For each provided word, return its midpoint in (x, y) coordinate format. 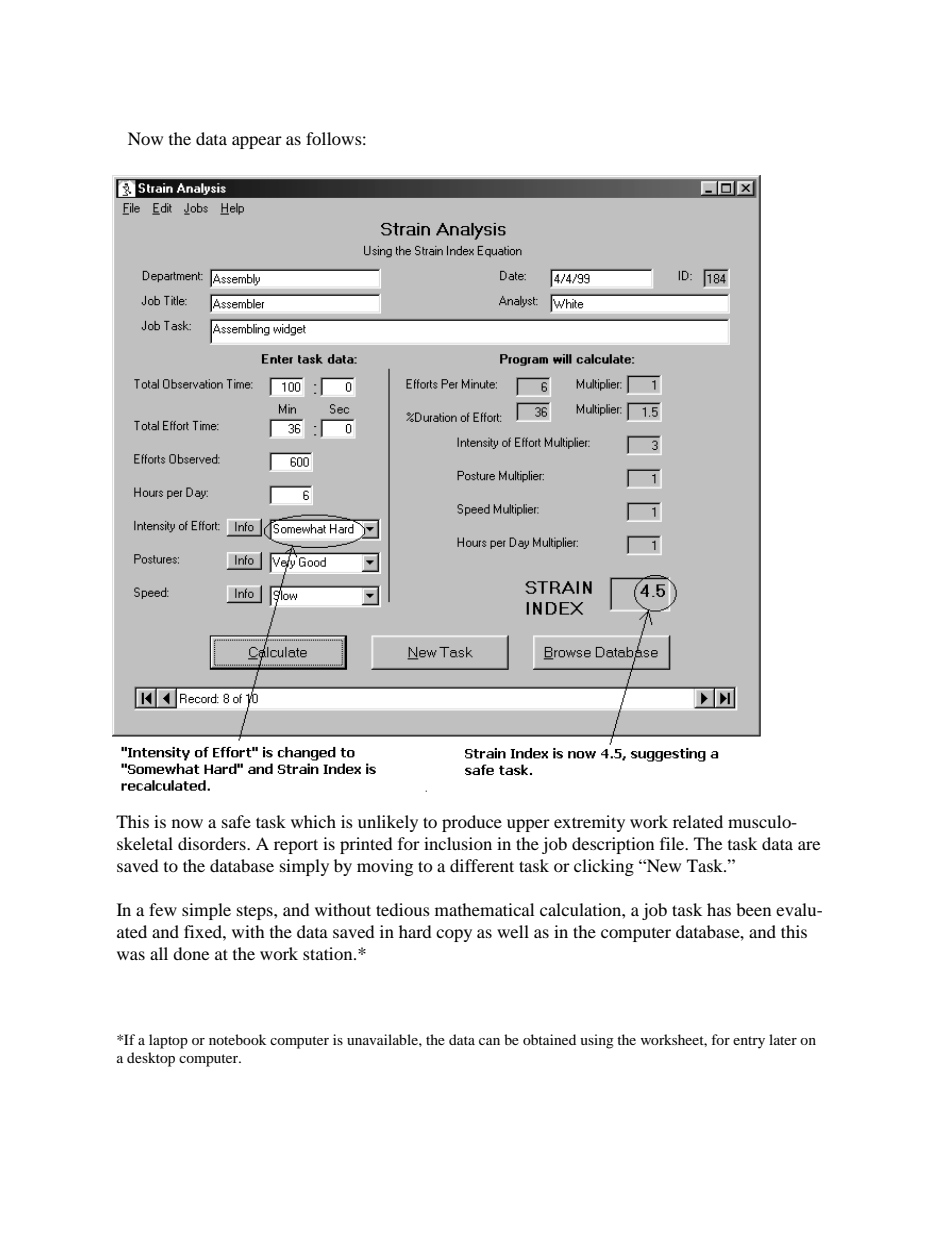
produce (472, 823)
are (809, 845)
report (296, 846)
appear (257, 142)
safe (236, 821)
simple (206, 911)
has (719, 909)
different (482, 865)
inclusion (458, 843)
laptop (168, 1041)
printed (366, 845)
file (673, 843)
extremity (589, 823)
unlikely (388, 823)
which (313, 821)
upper (528, 825)
